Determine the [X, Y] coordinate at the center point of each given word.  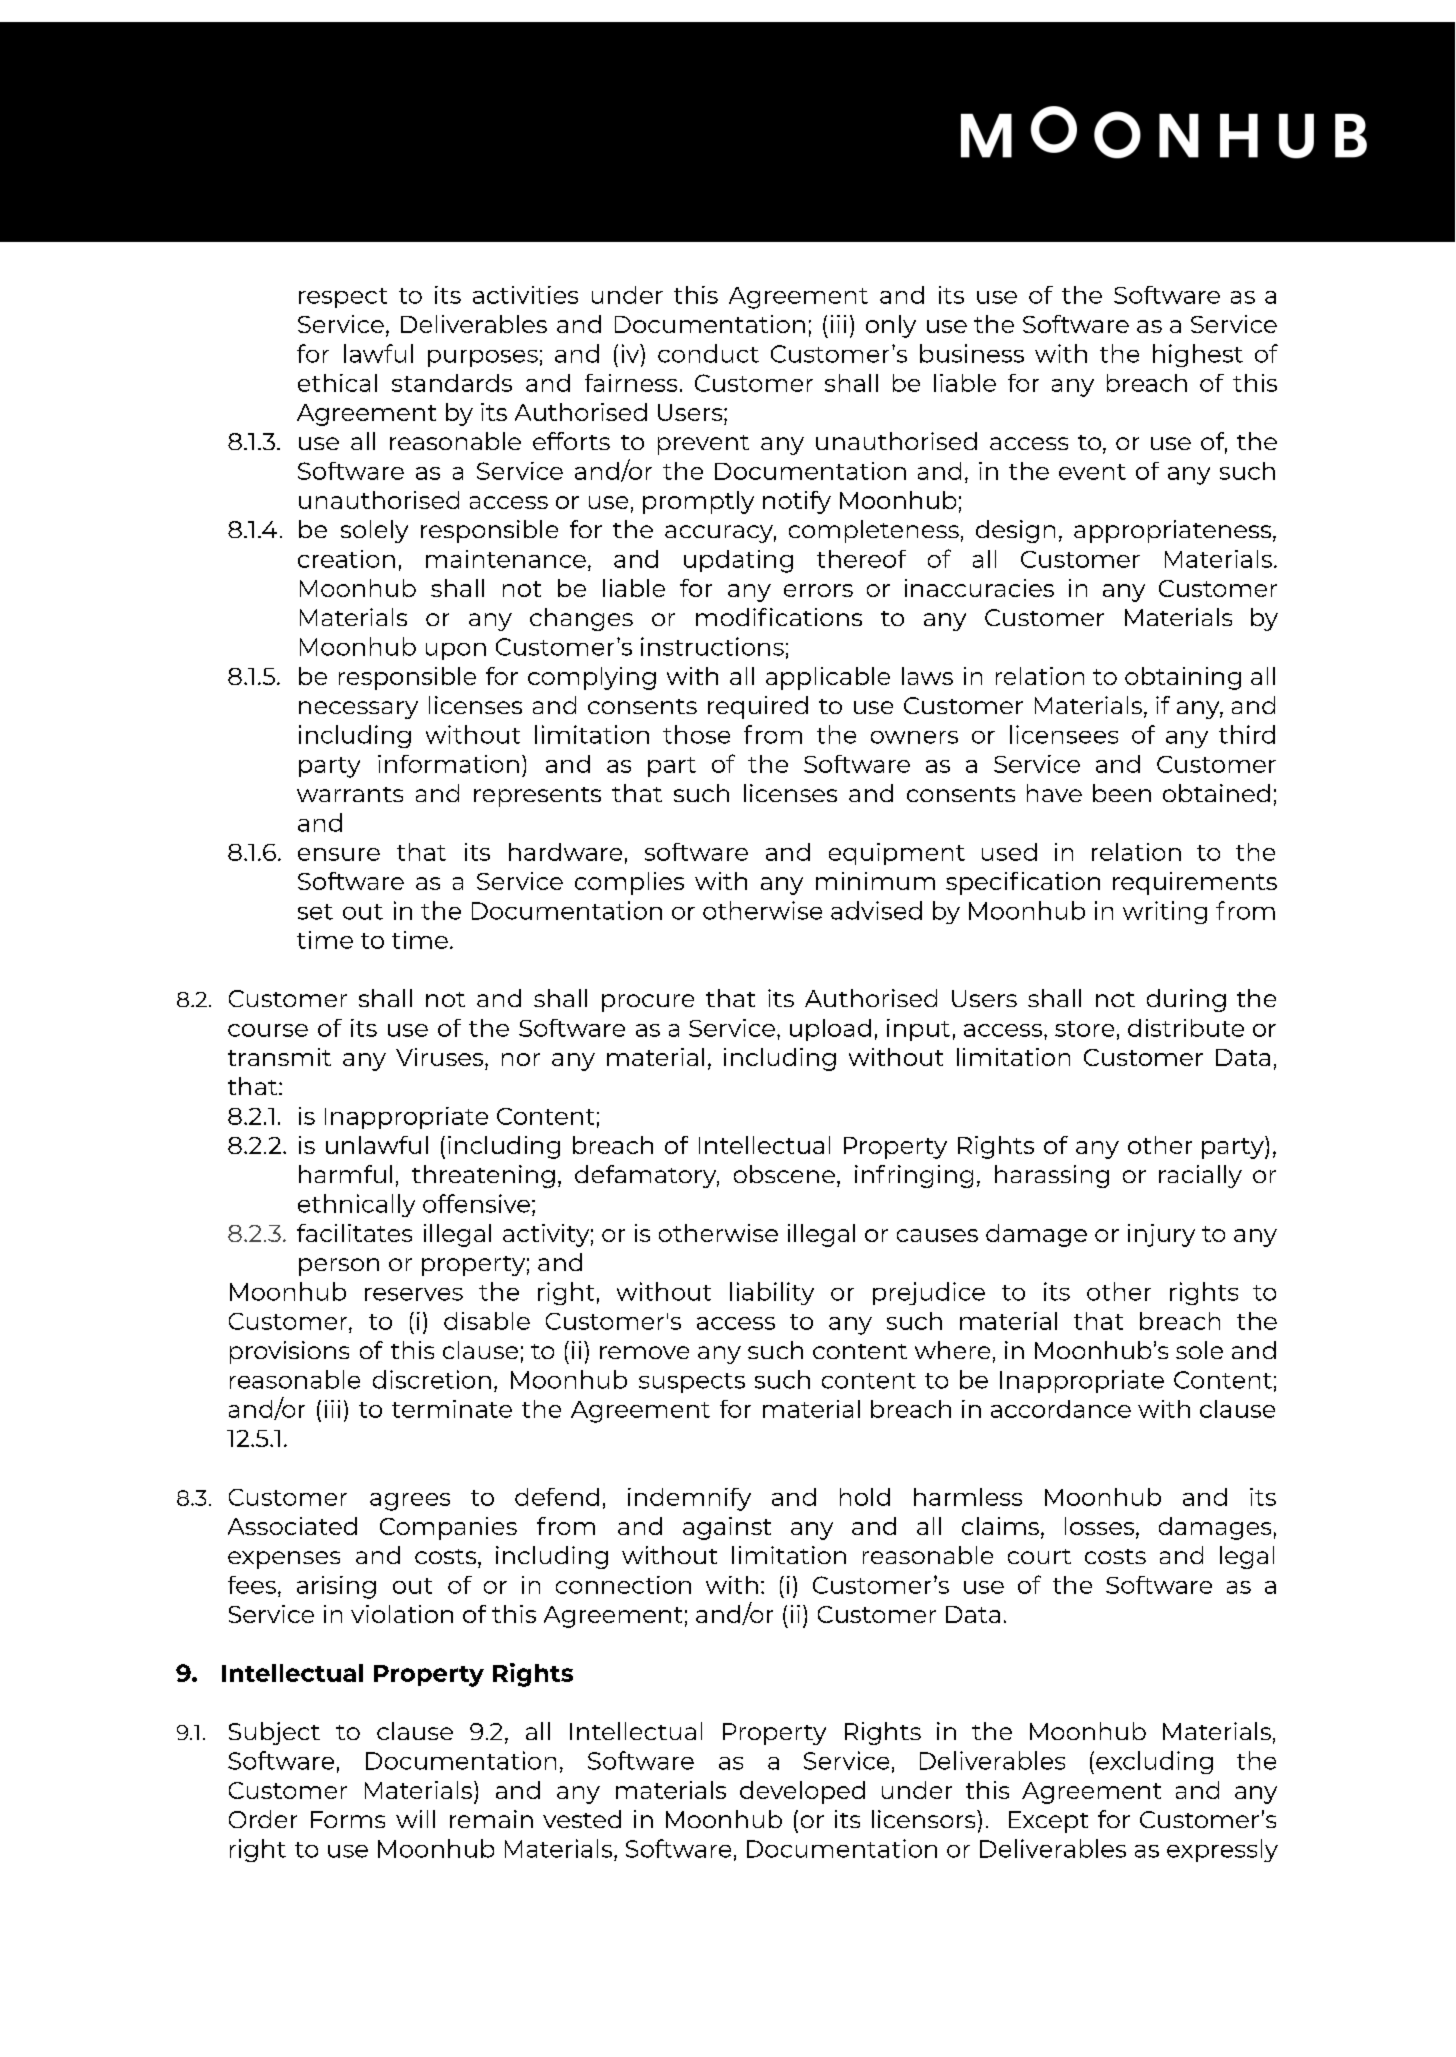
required [758, 707]
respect [343, 298]
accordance [1061, 1409]
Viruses [441, 1057]
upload [830, 1030]
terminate [452, 1409]
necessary [358, 710]
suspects [692, 1383]
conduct [708, 353]
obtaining [1183, 678]
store [1084, 1029]
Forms [348, 1819]
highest [1198, 355]
